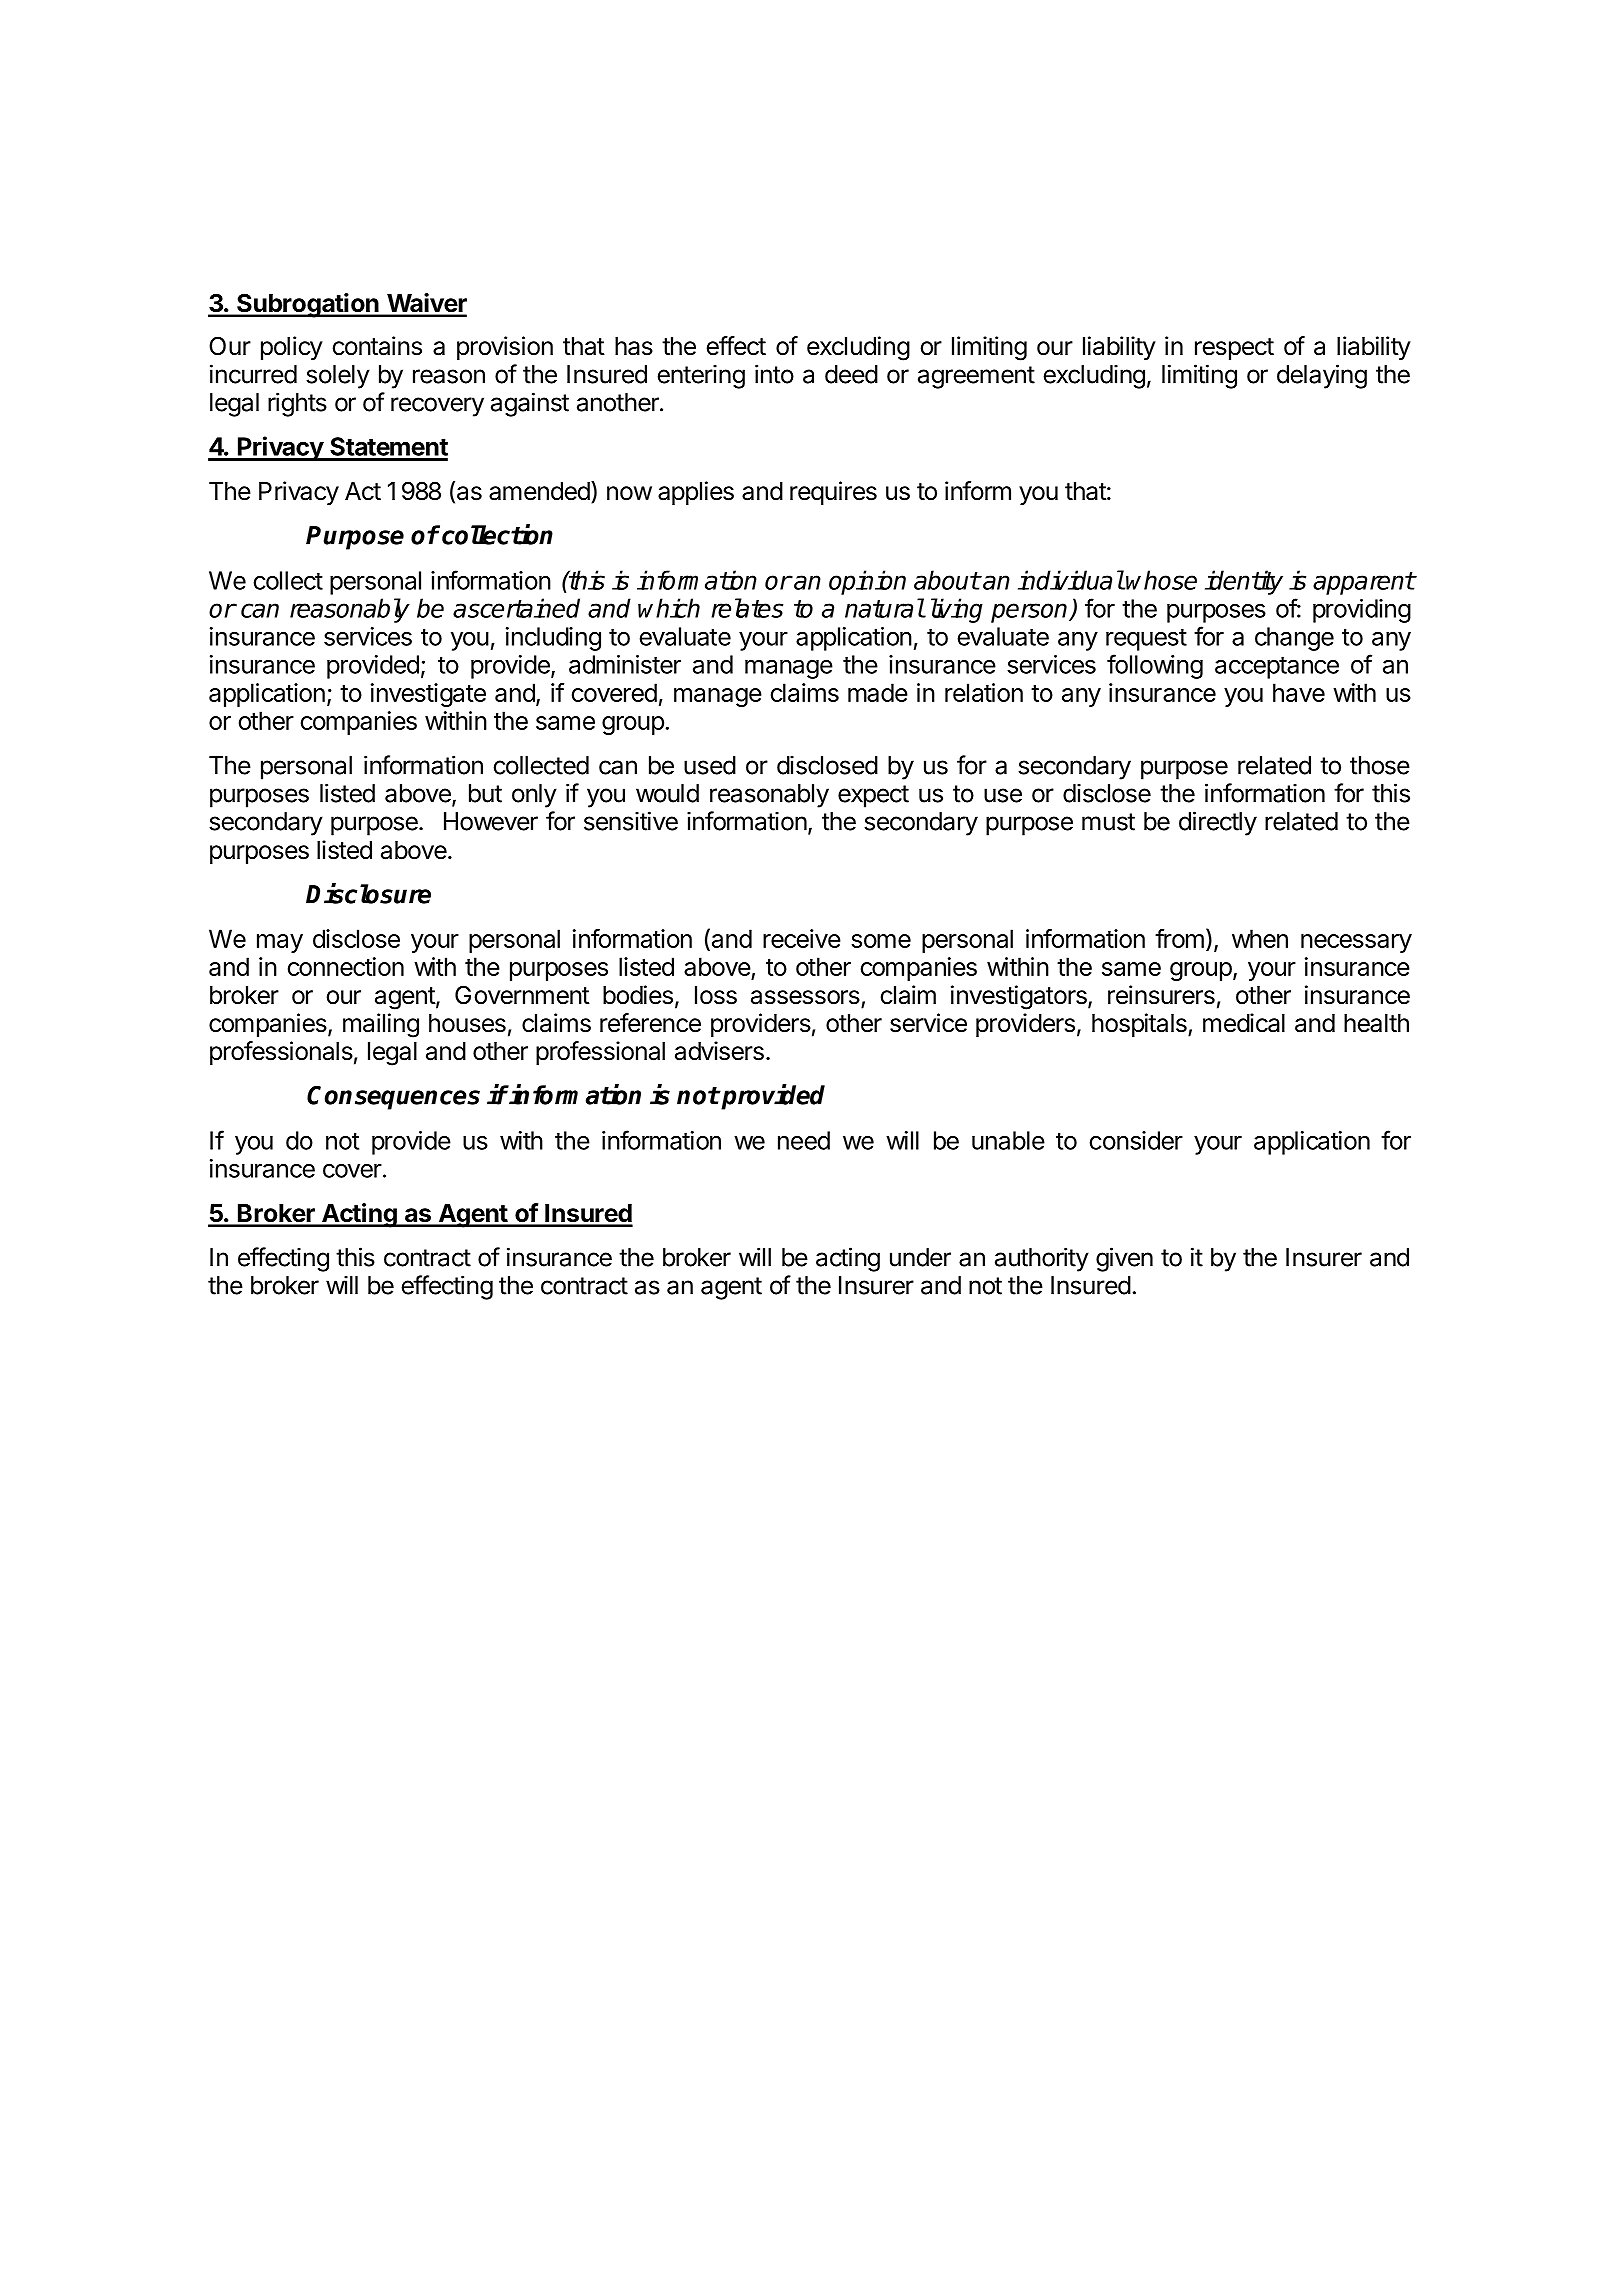 This screenshot has height=2289, width=1618. I want to click on Consequences, so click(393, 1098).
